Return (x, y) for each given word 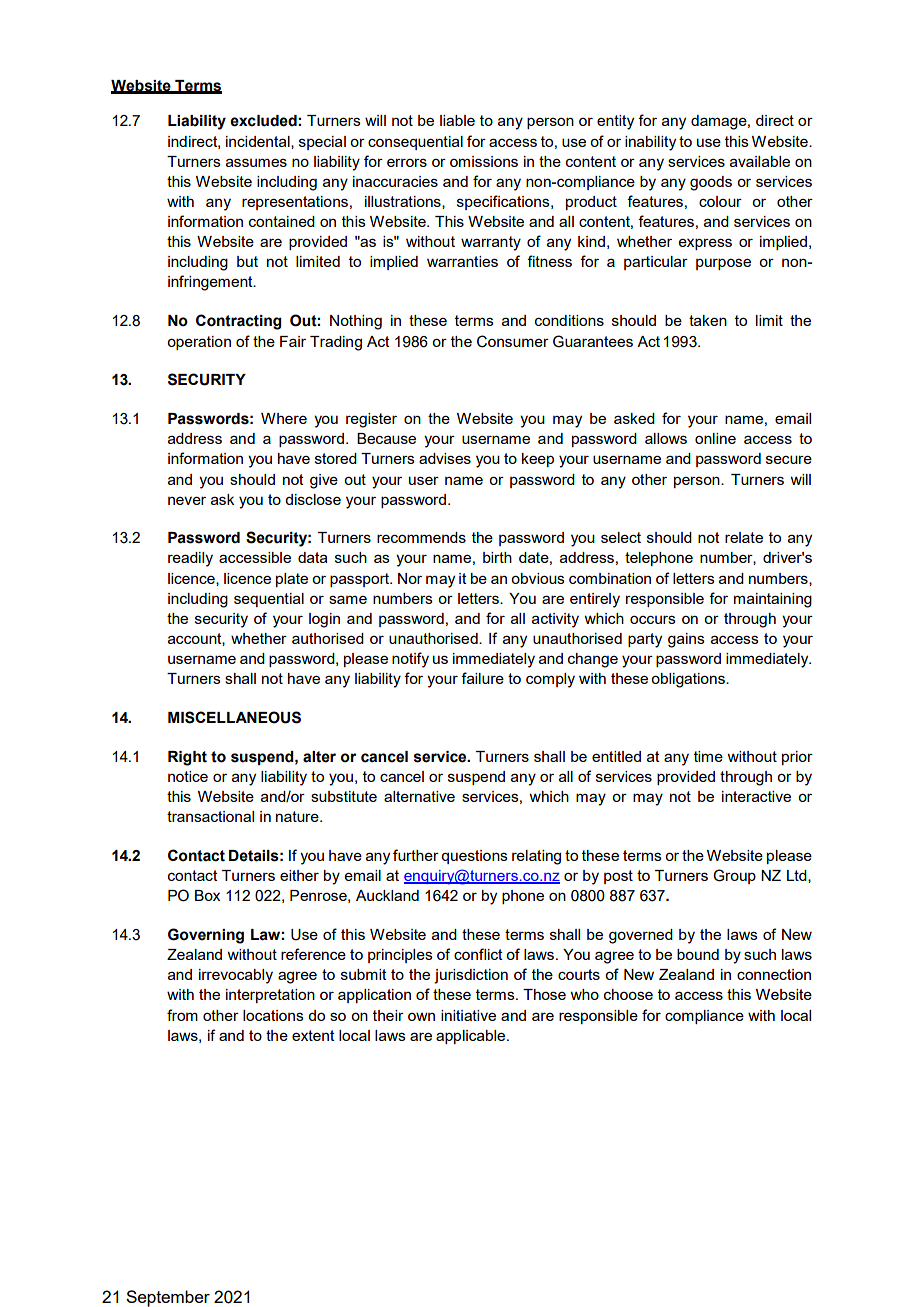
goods (711, 183)
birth (497, 557)
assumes (256, 162)
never (187, 500)
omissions (484, 161)
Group (734, 876)
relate (744, 537)
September (168, 1298)
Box (207, 895)
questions (474, 857)
